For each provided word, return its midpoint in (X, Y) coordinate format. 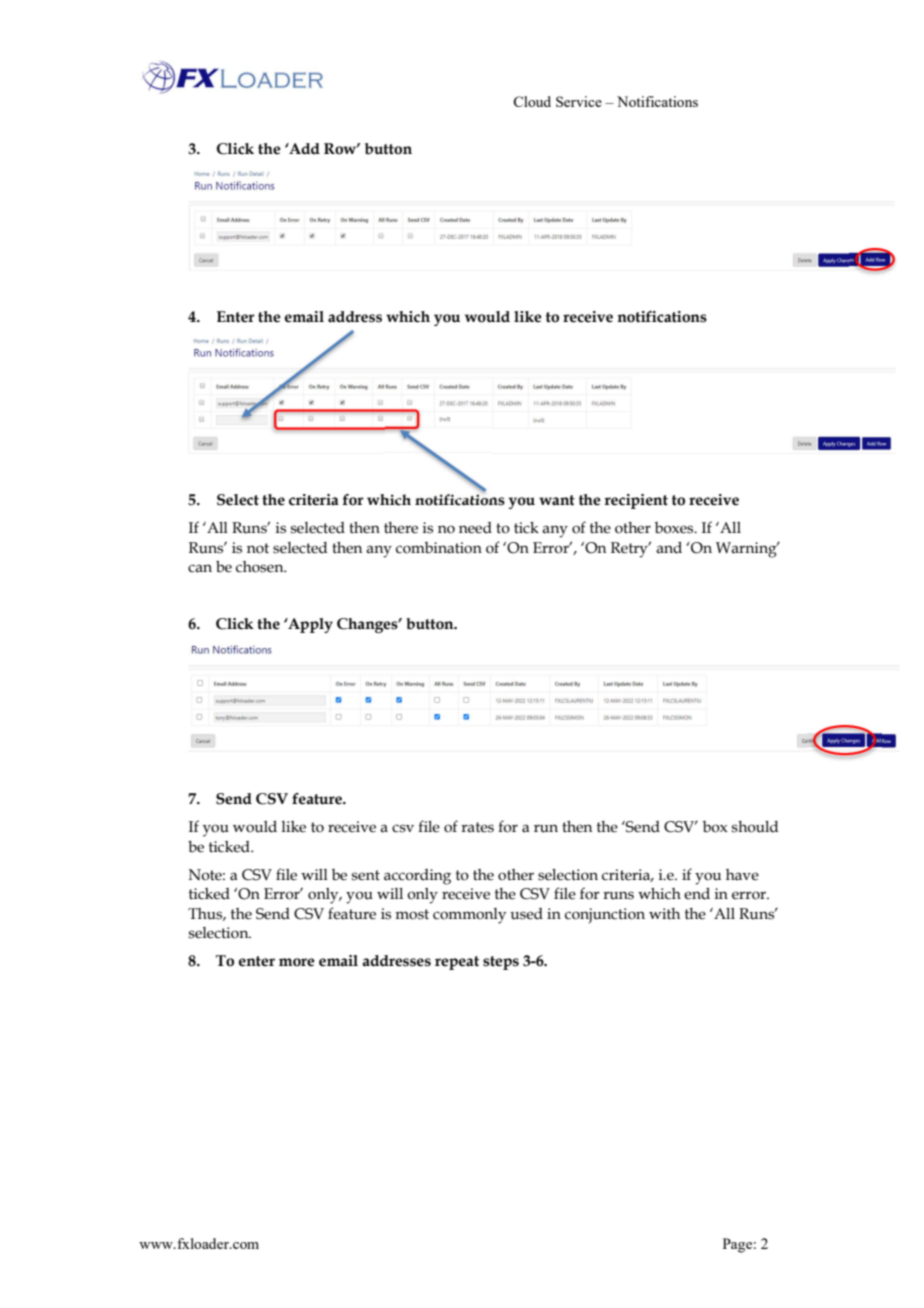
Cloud (532, 101)
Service (579, 101)
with (664, 914)
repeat (457, 963)
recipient (636, 501)
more (297, 962)
